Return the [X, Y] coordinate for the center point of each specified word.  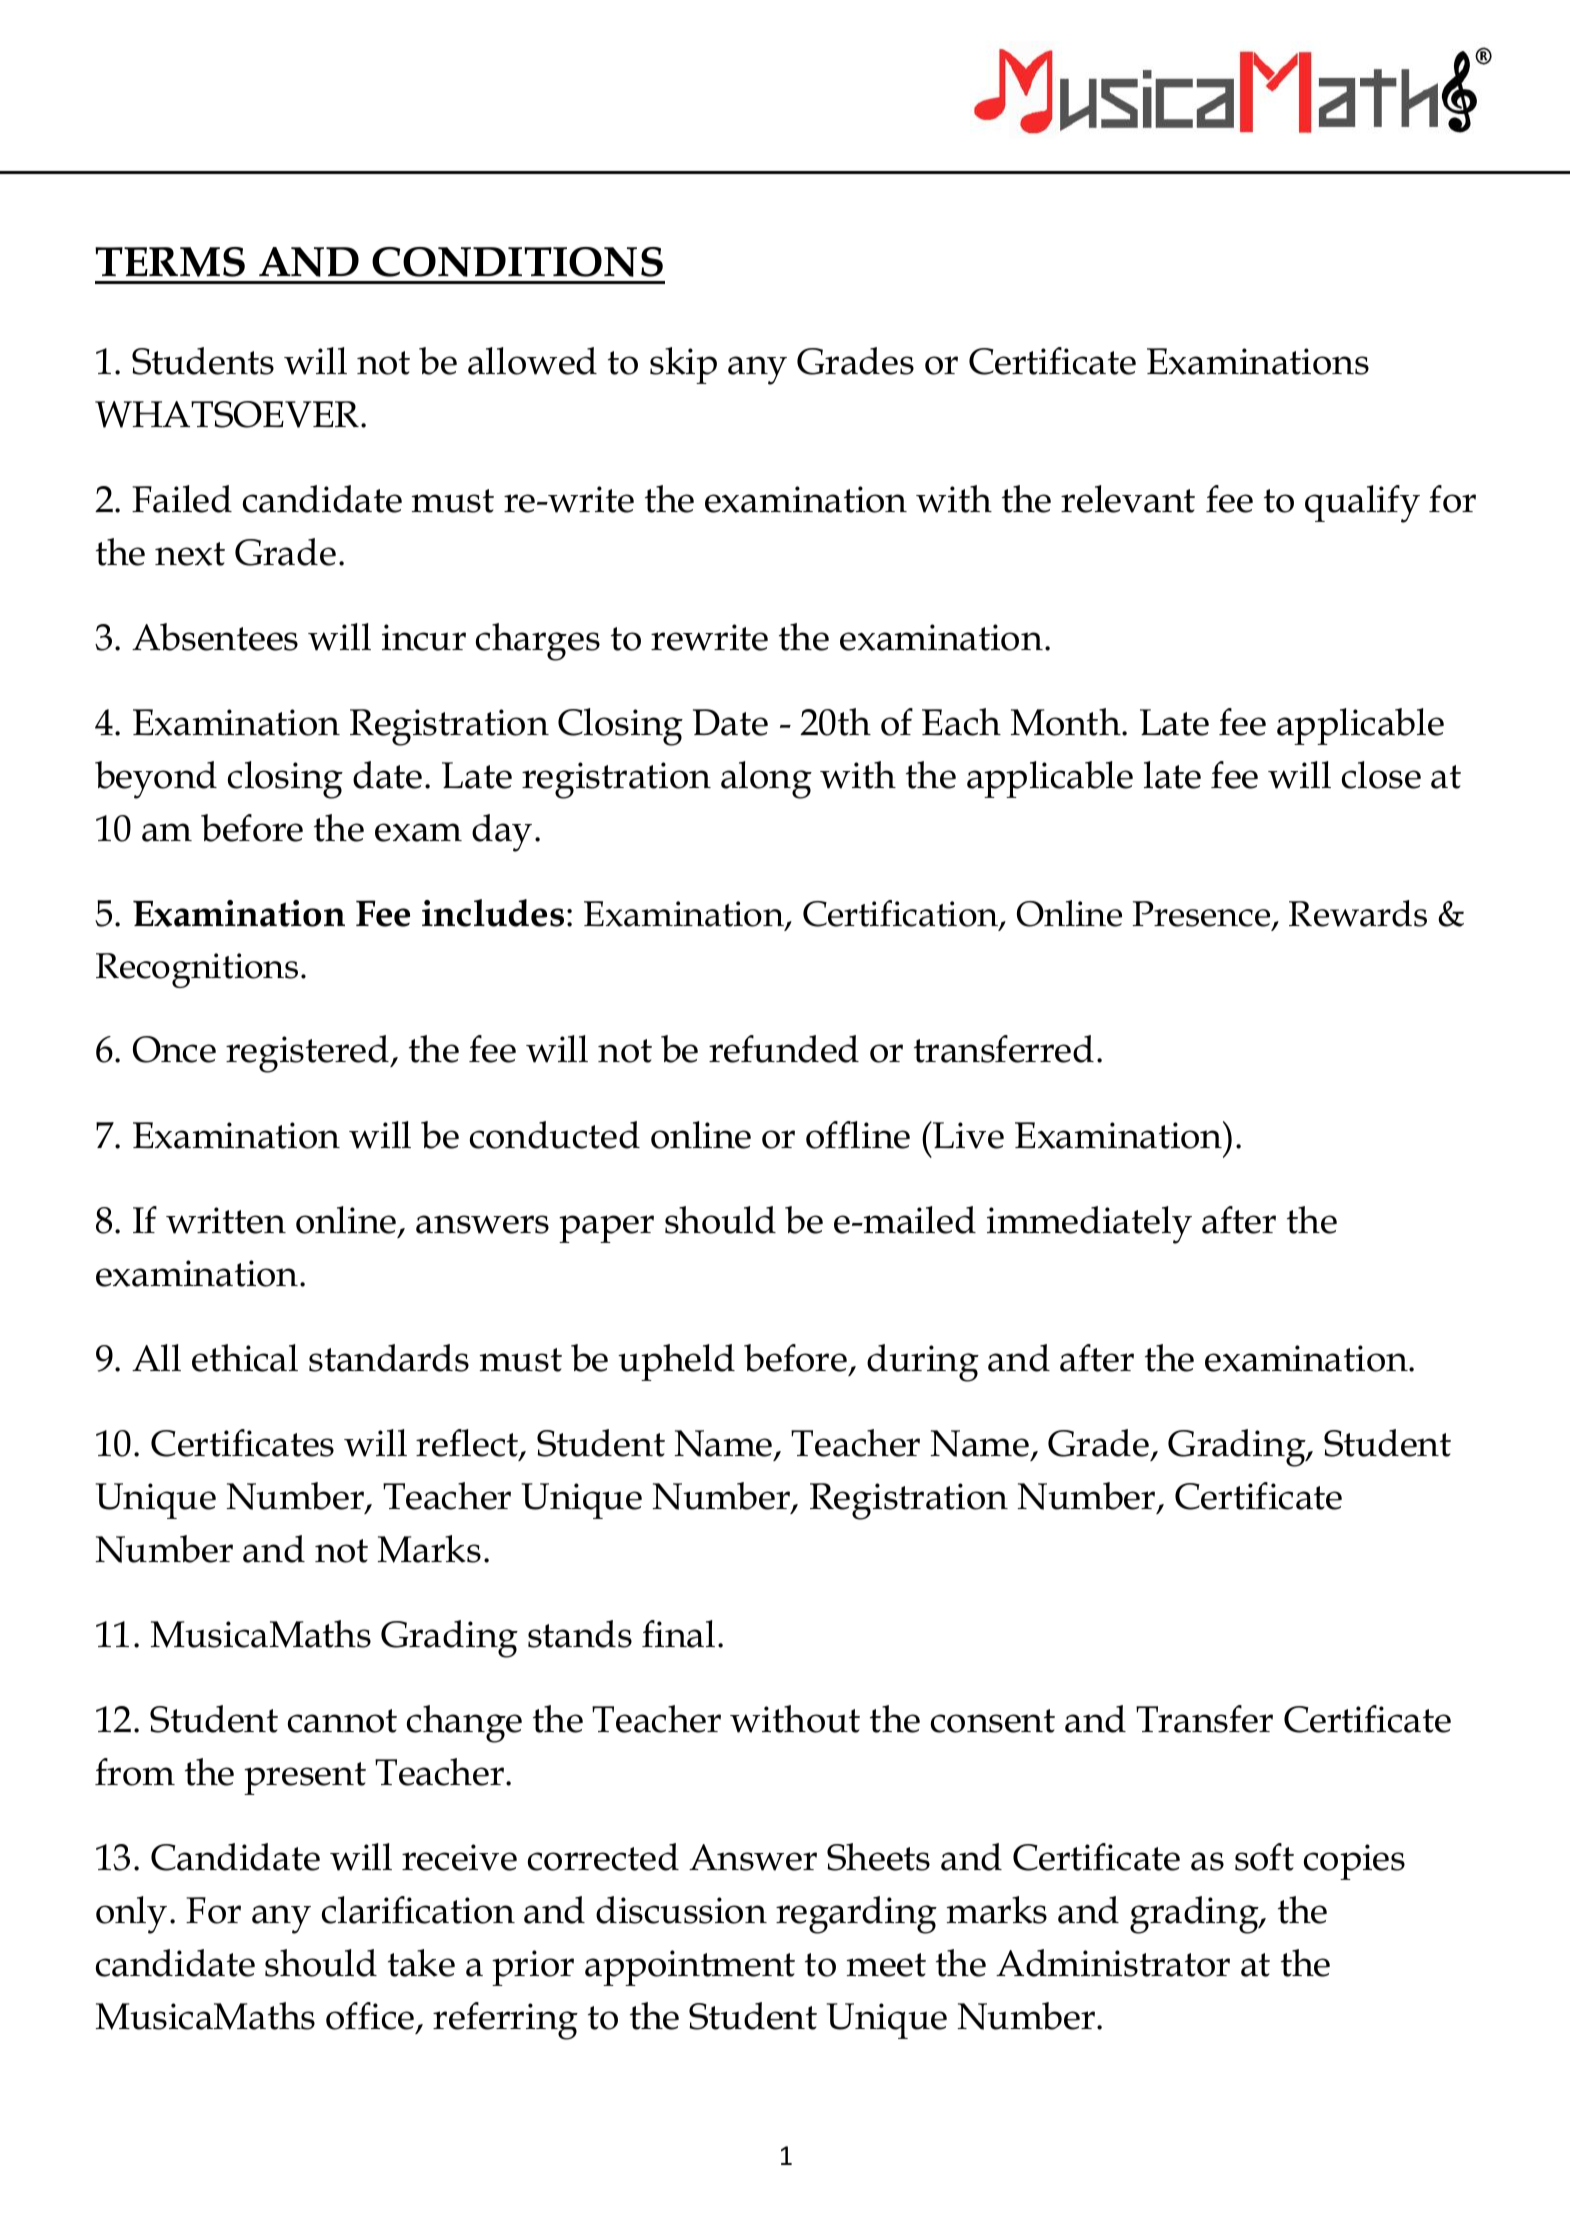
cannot [342, 1721]
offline [858, 1135]
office [371, 2017]
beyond [156, 780]
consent [993, 1721]
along [766, 780]
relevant [1128, 499]
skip [683, 365]
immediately [1089, 1225]
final [678, 1634]
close [1381, 775]
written [226, 1220]
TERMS [170, 262]
